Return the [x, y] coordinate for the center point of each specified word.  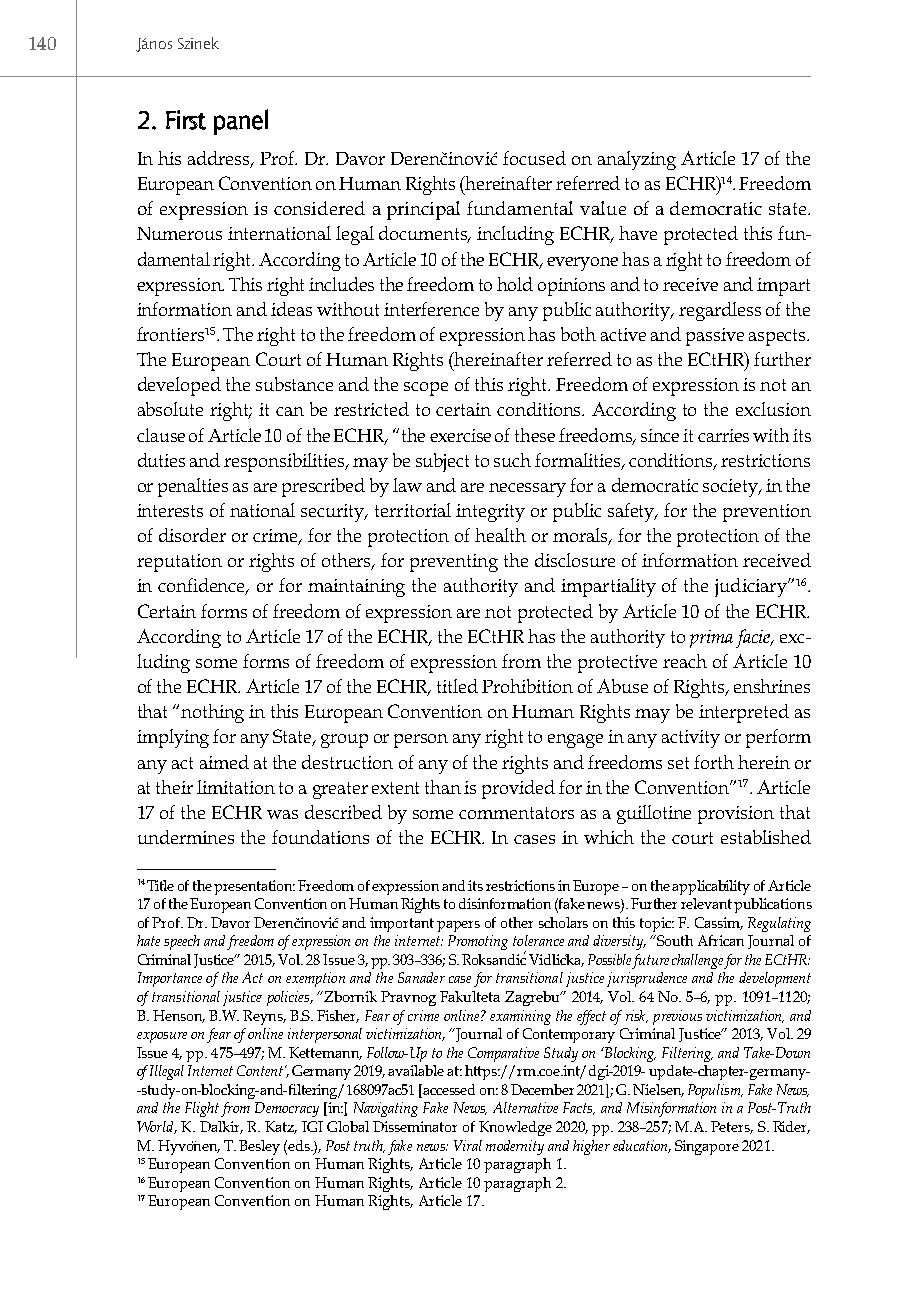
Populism [715, 1091]
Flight [202, 1109]
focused [534, 158]
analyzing [637, 160]
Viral [468, 1145]
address [220, 159]
